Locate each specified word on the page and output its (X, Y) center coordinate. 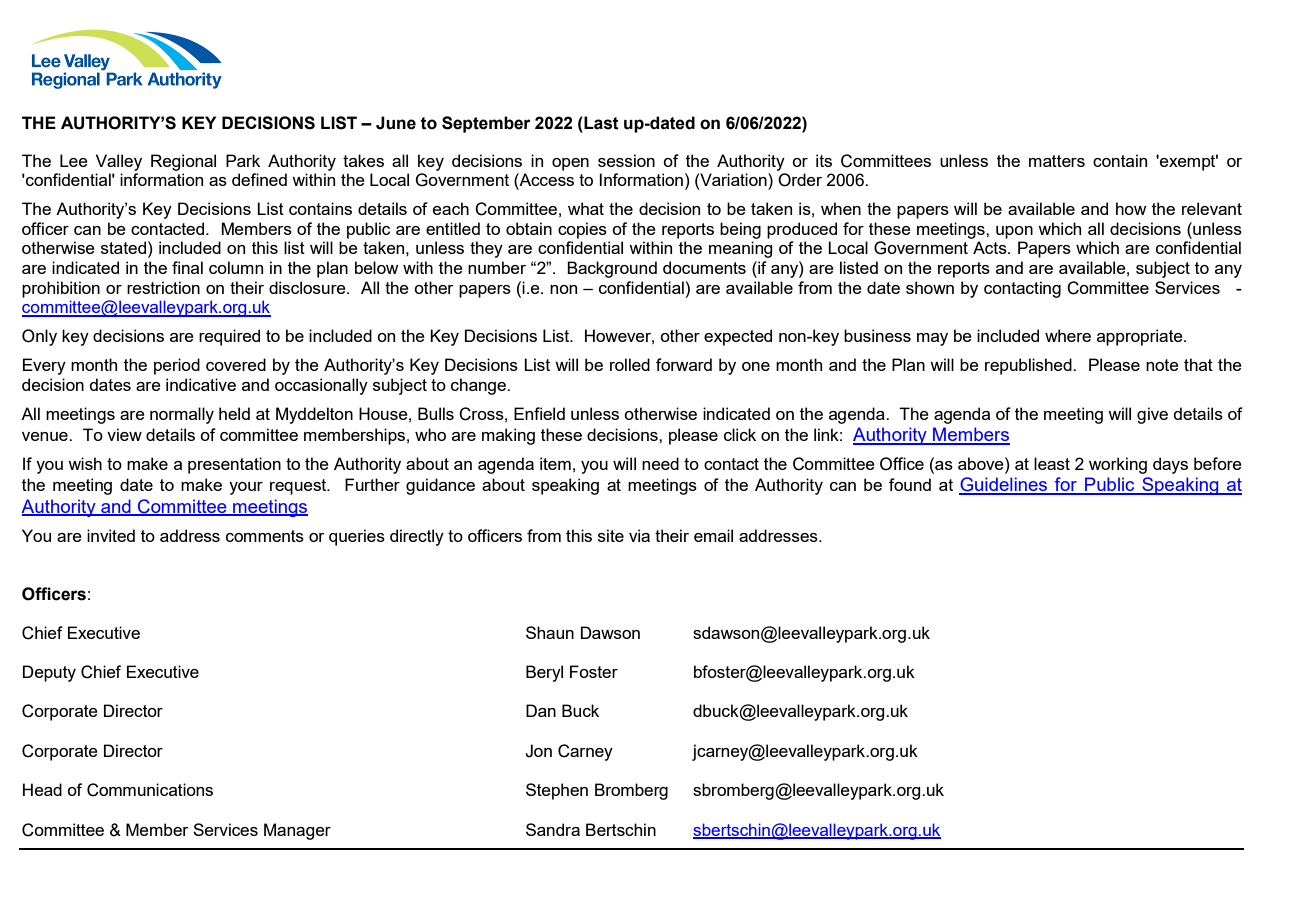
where (1068, 335)
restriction (163, 287)
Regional (183, 162)
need (660, 463)
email (713, 535)
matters (1057, 161)
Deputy (49, 673)
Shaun (550, 632)
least (1052, 463)
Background (612, 269)
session (626, 160)
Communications (150, 790)
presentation (234, 465)
